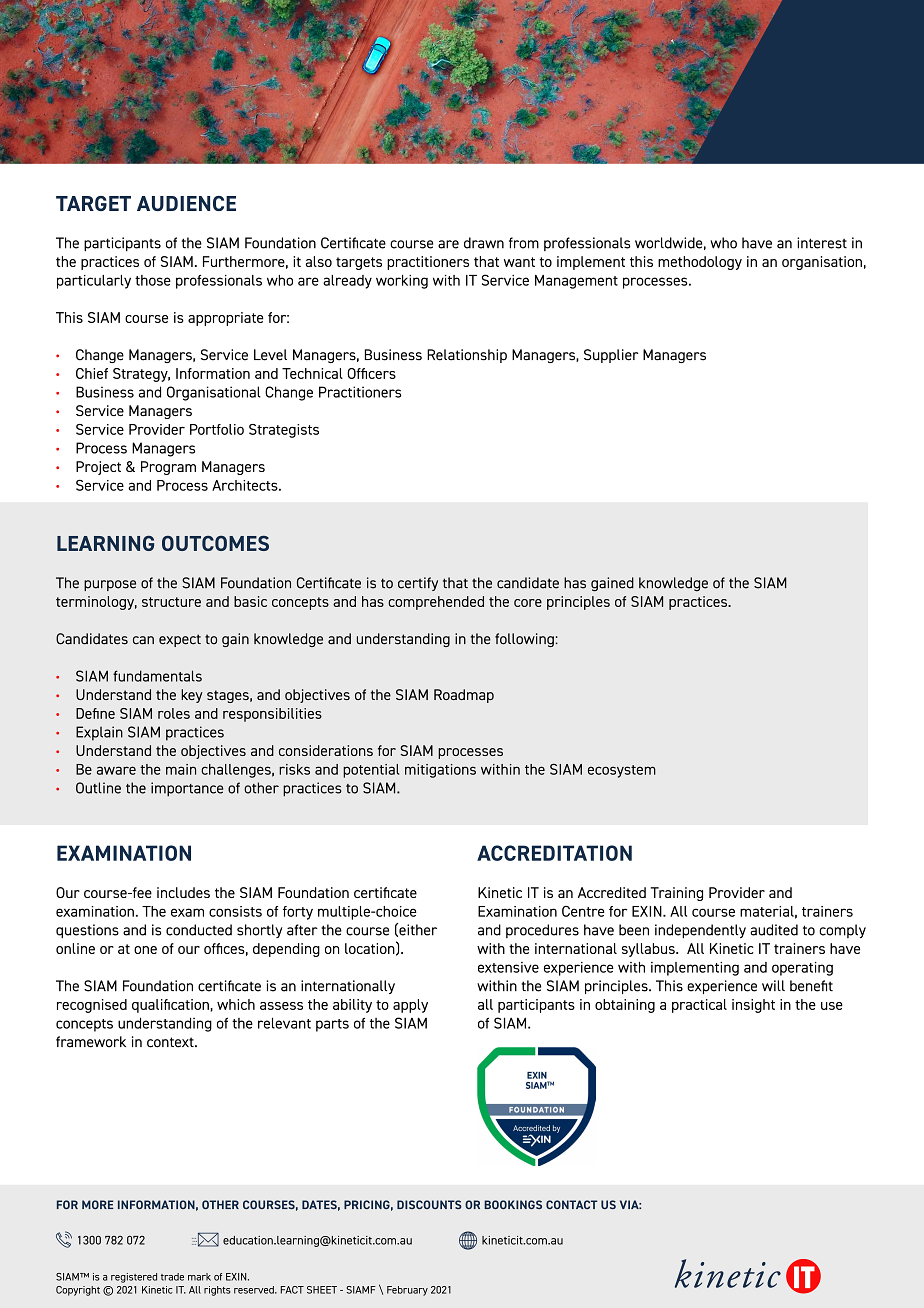  Describe the element at coordinates (484, 243) in the screenshot. I see `drawn` at that location.
